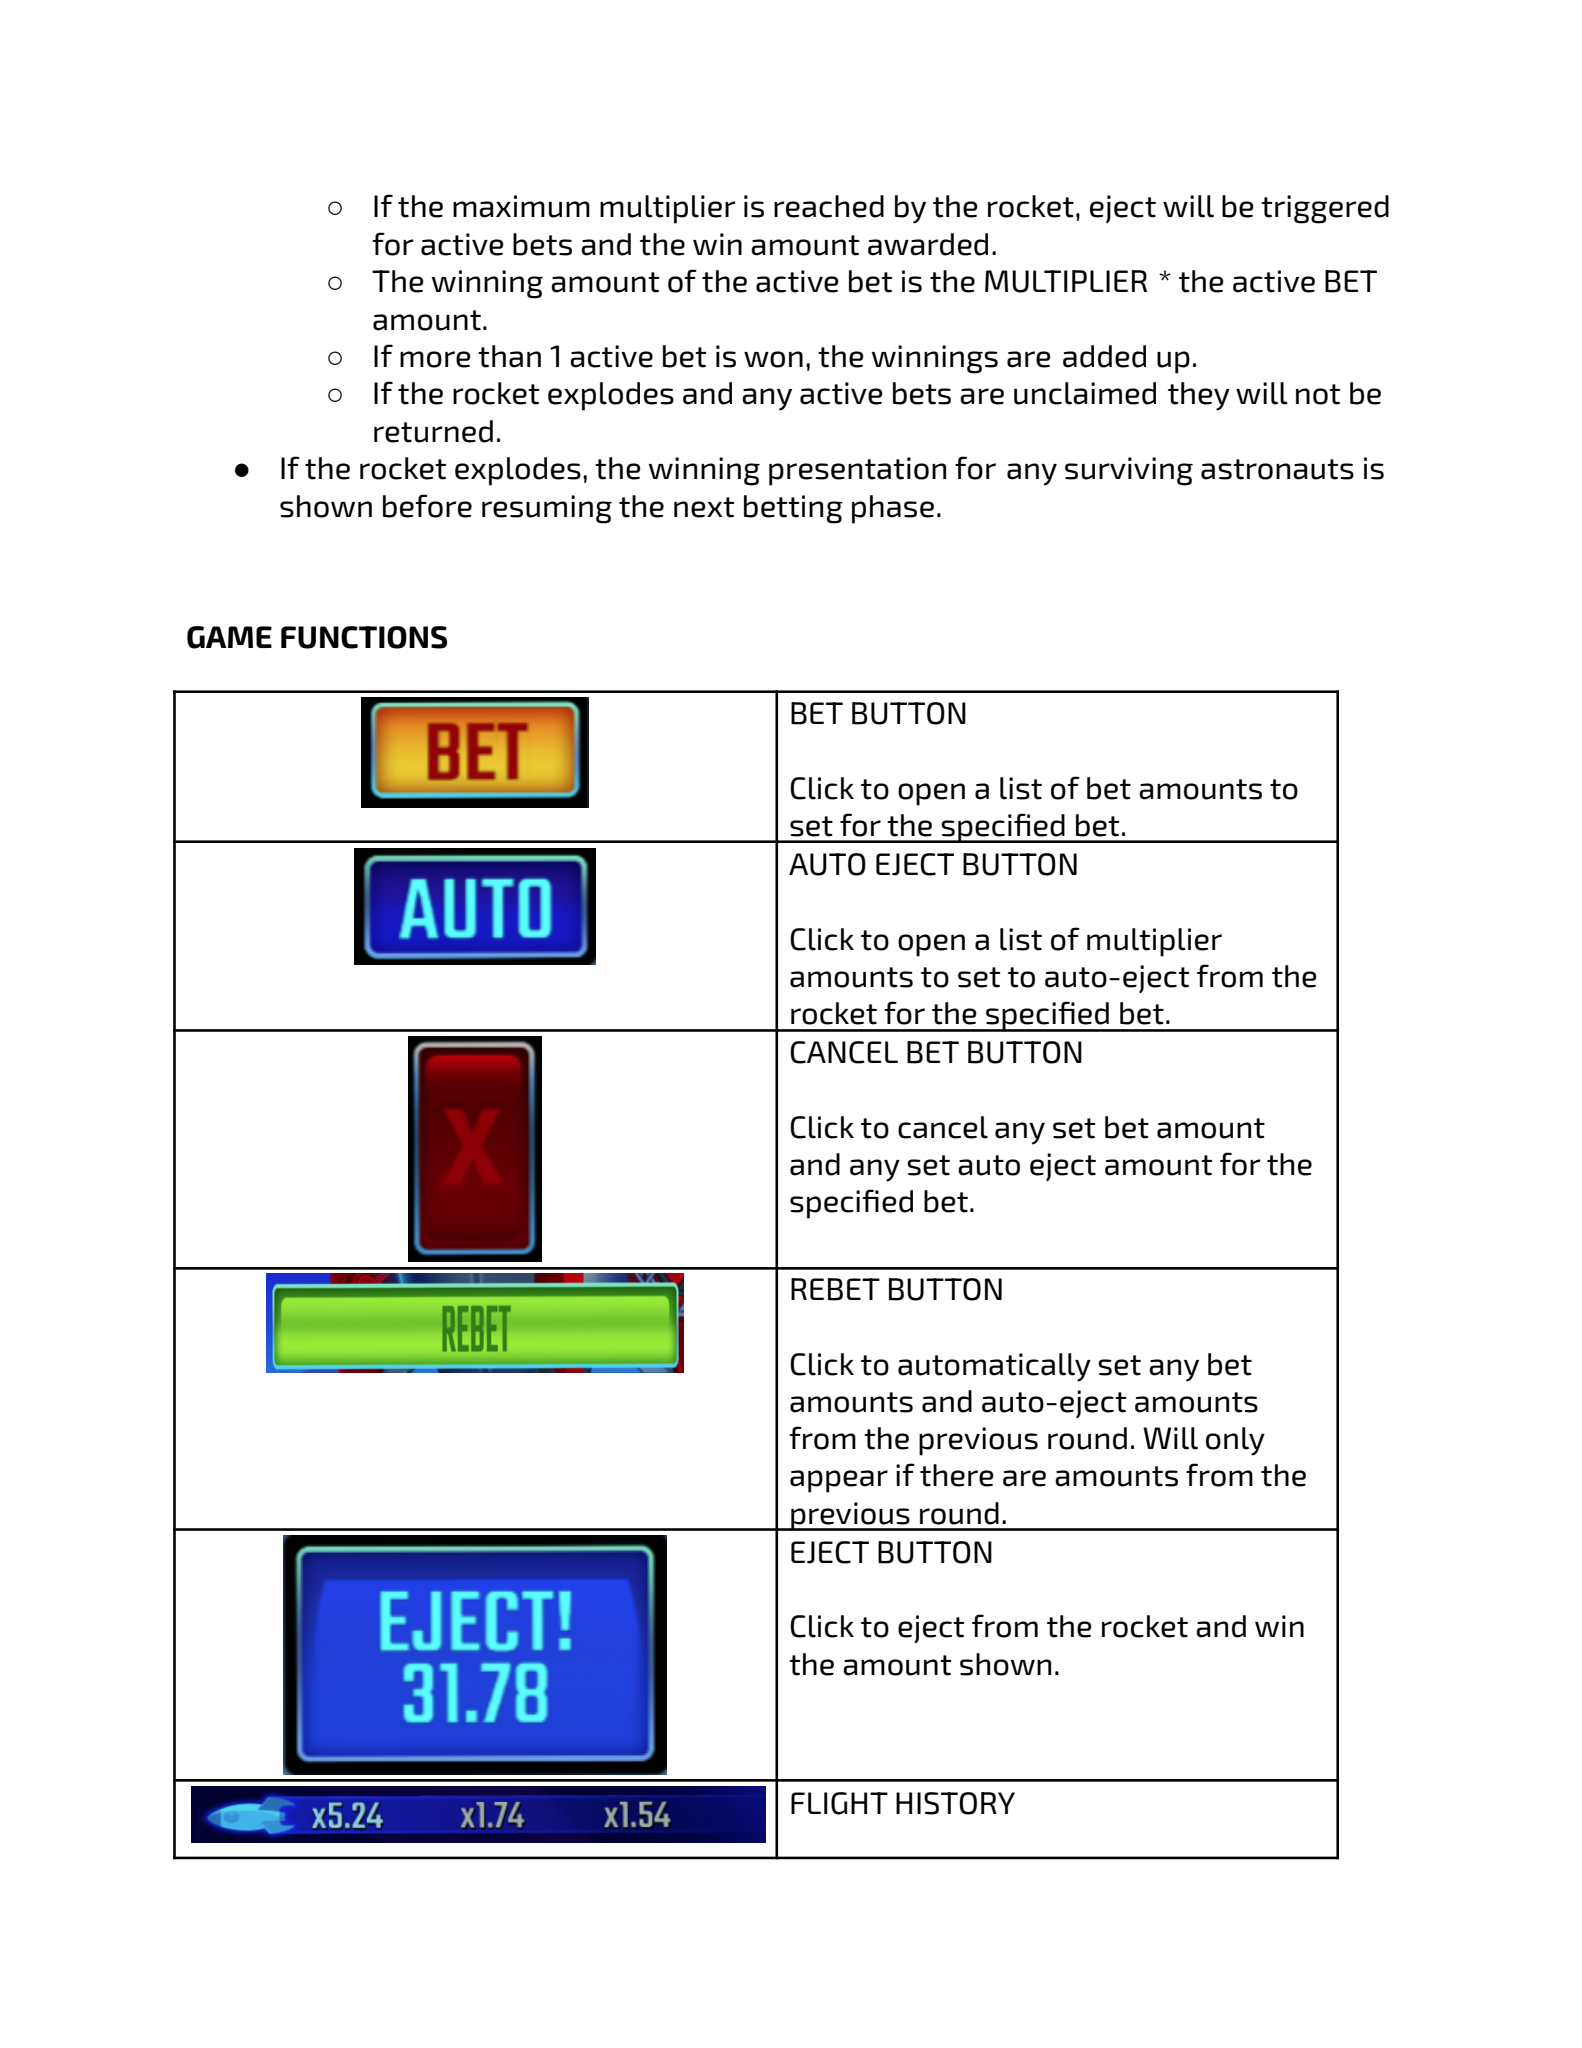 The height and width of the screenshot is (2048, 1582). I want to click on reached, so click(829, 206).
